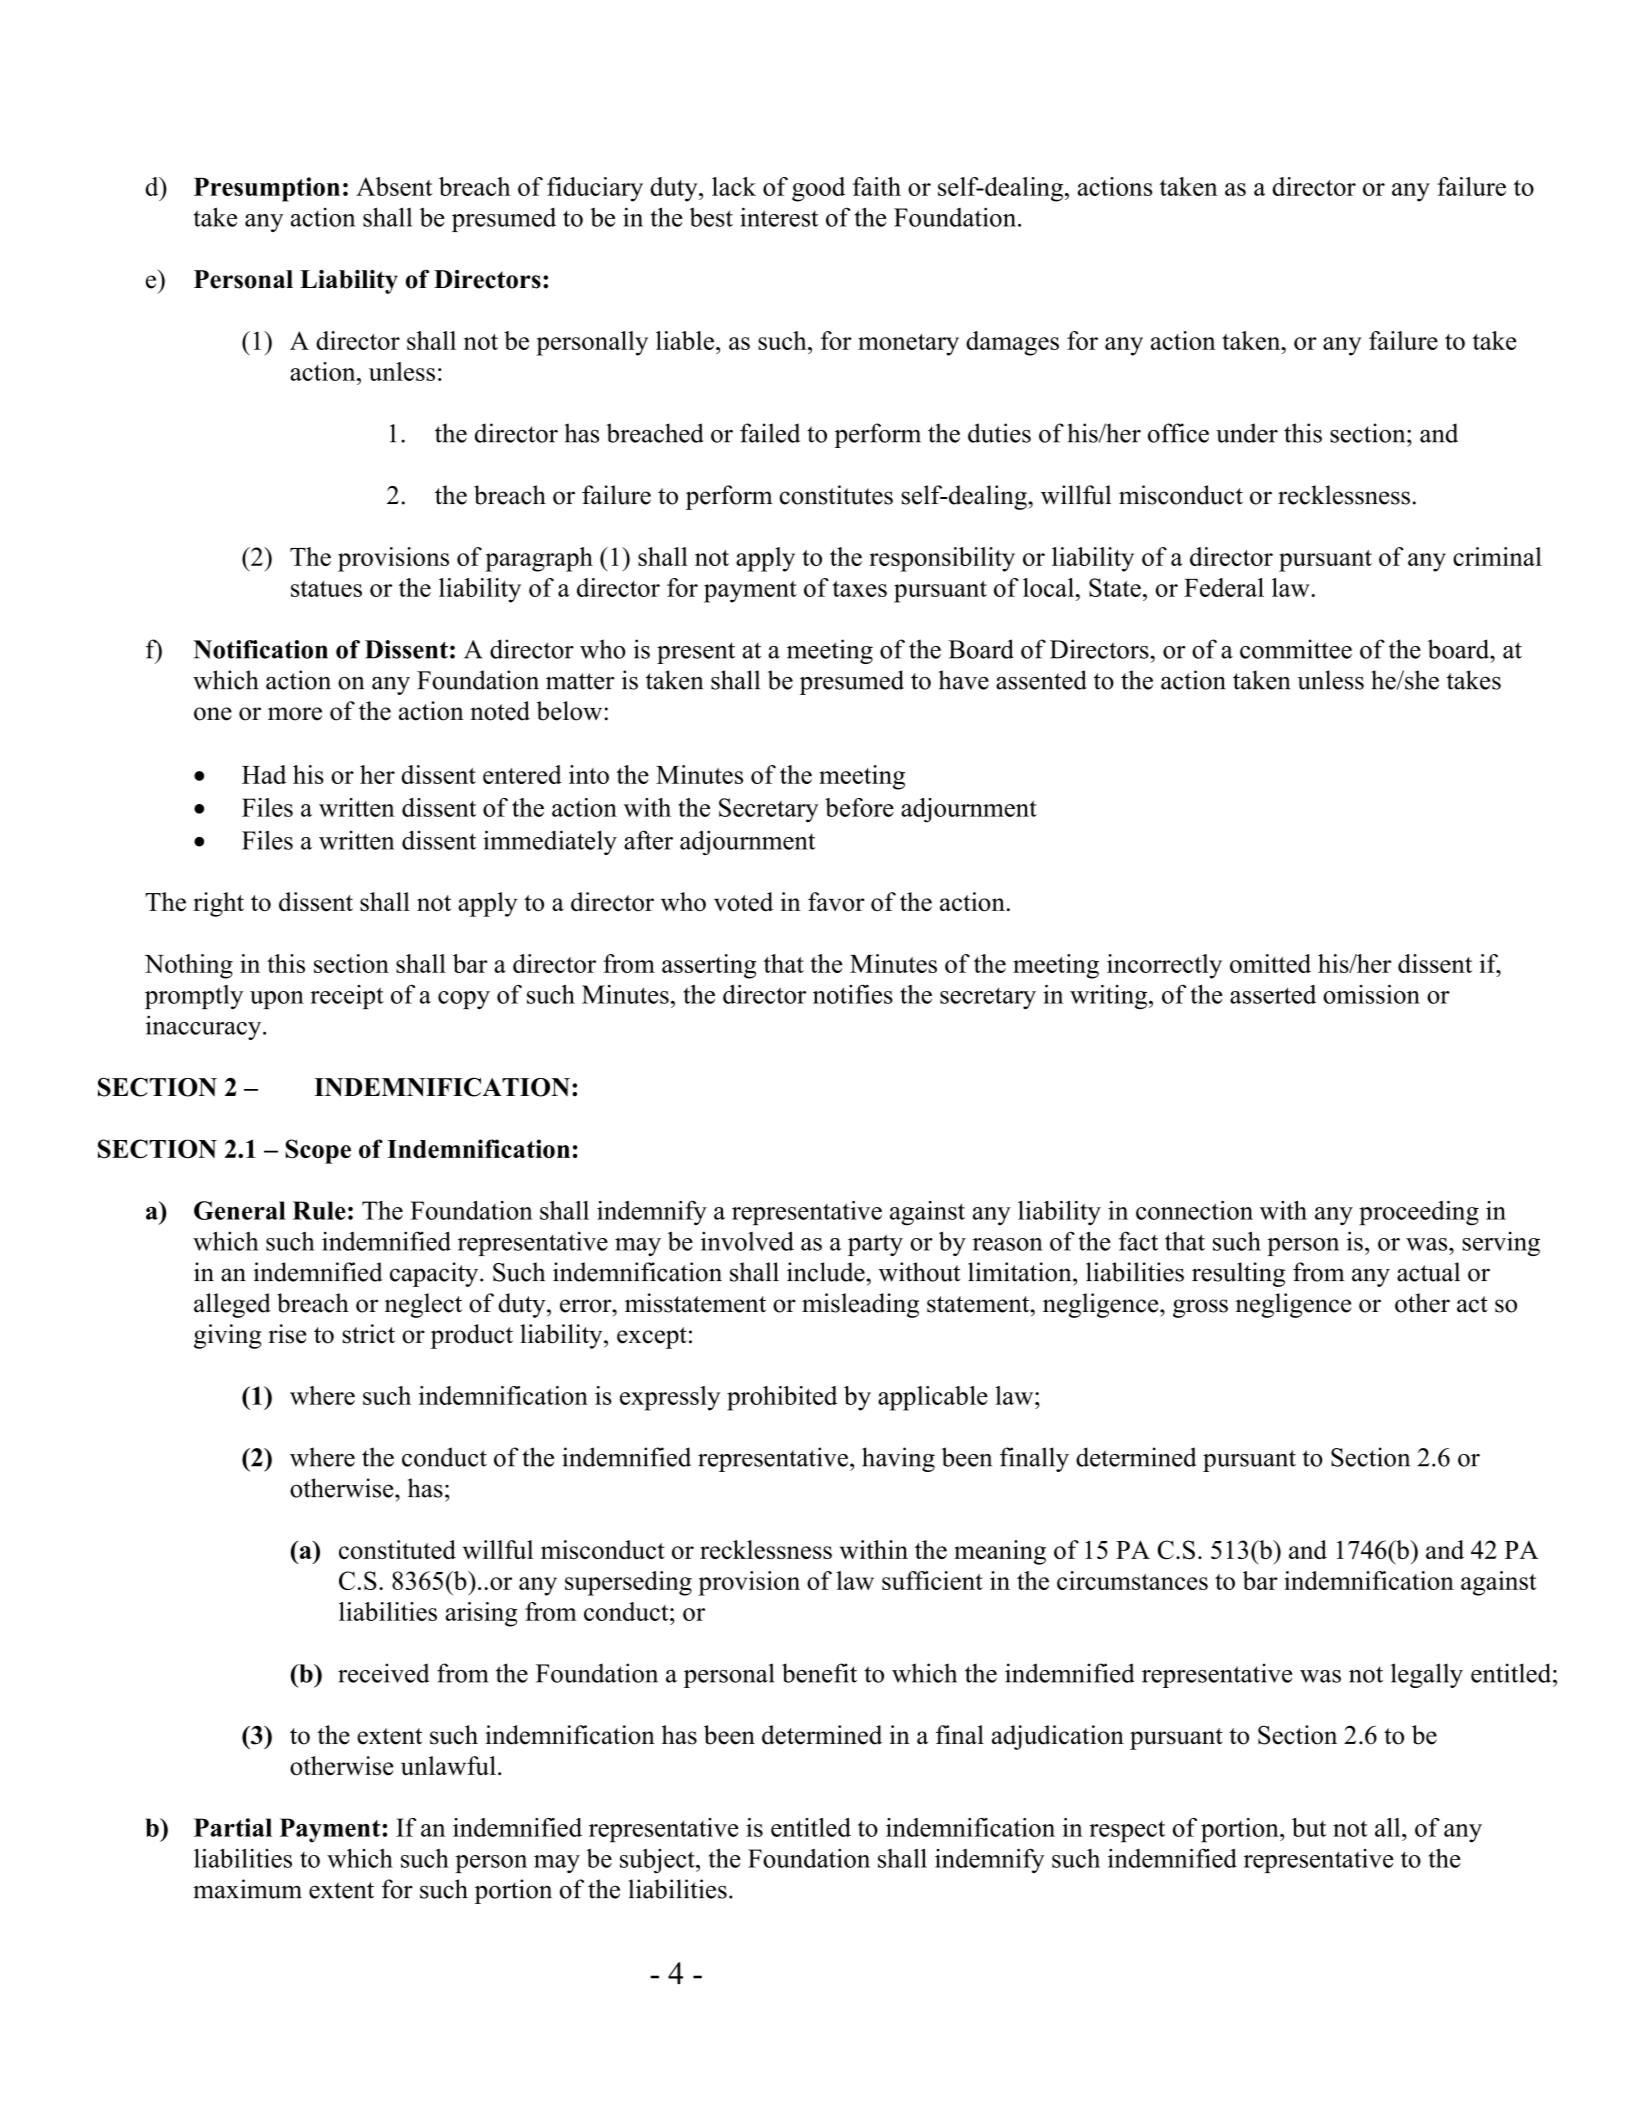 The image size is (1642, 2125). I want to click on omission, so click(1371, 994).
